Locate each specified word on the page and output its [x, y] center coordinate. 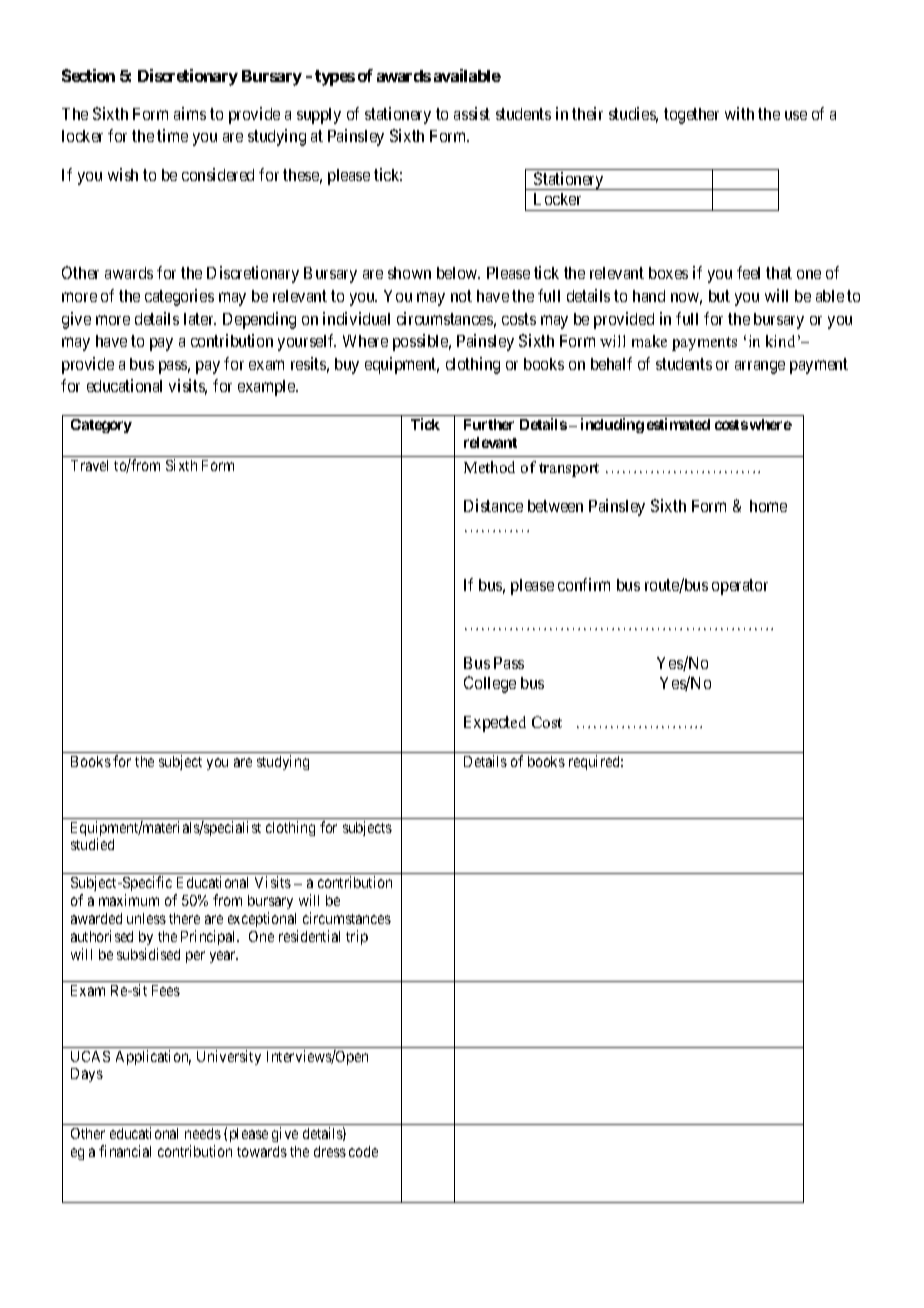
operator [740, 587]
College [490, 684]
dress [330, 1151]
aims [190, 113]
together [691, 116]
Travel [89, 465]
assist [472, 113]
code [363, 1151]
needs [203, 1133]
